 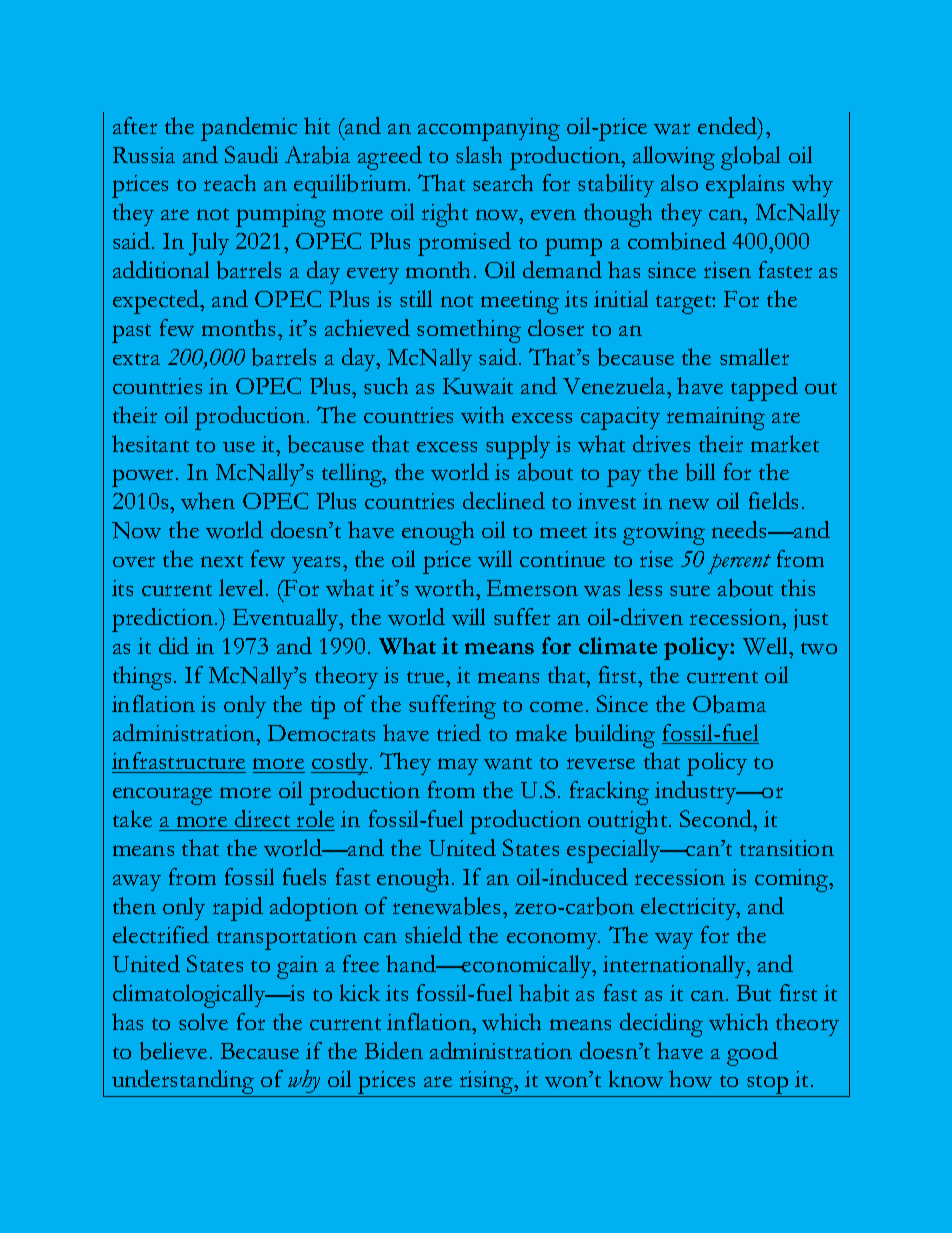 I want to click on level, so click(x=243, y=587).
